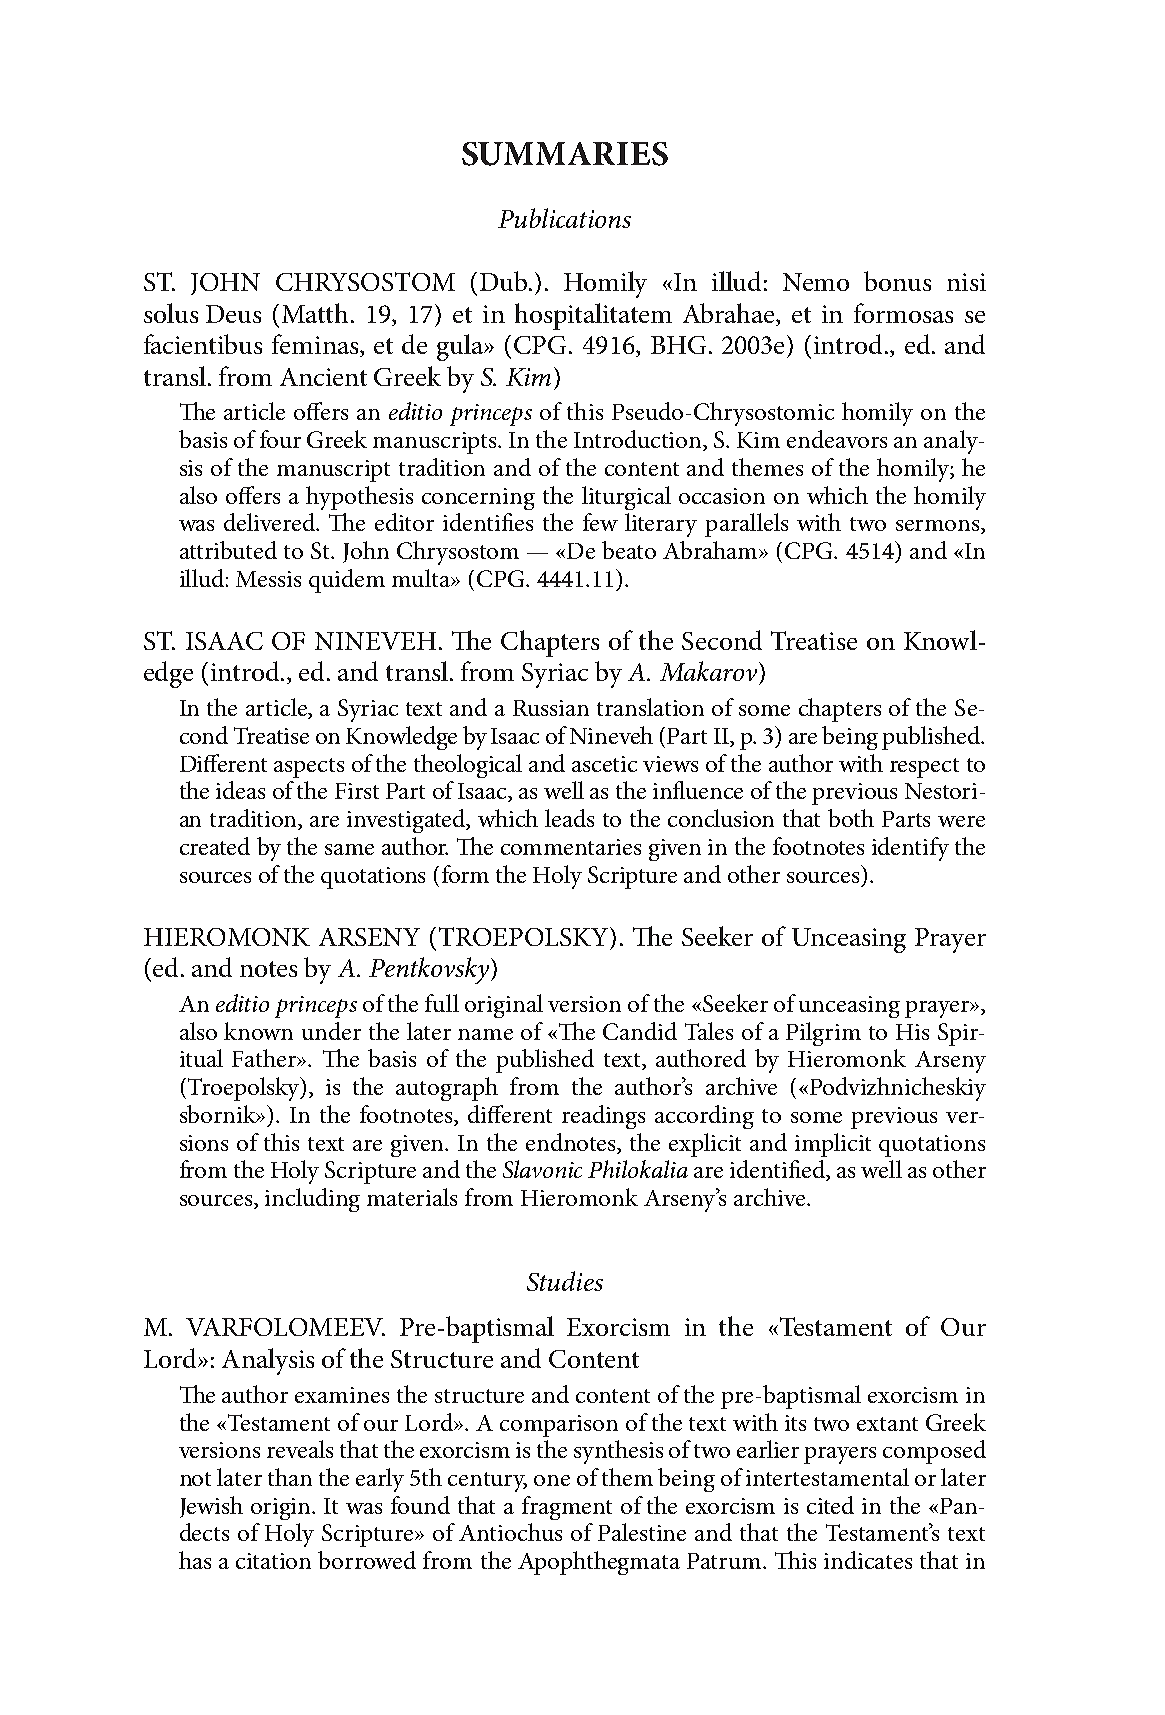  Describe the element at coordinates (271, 522) in the document. I see `delivered` at that location.
